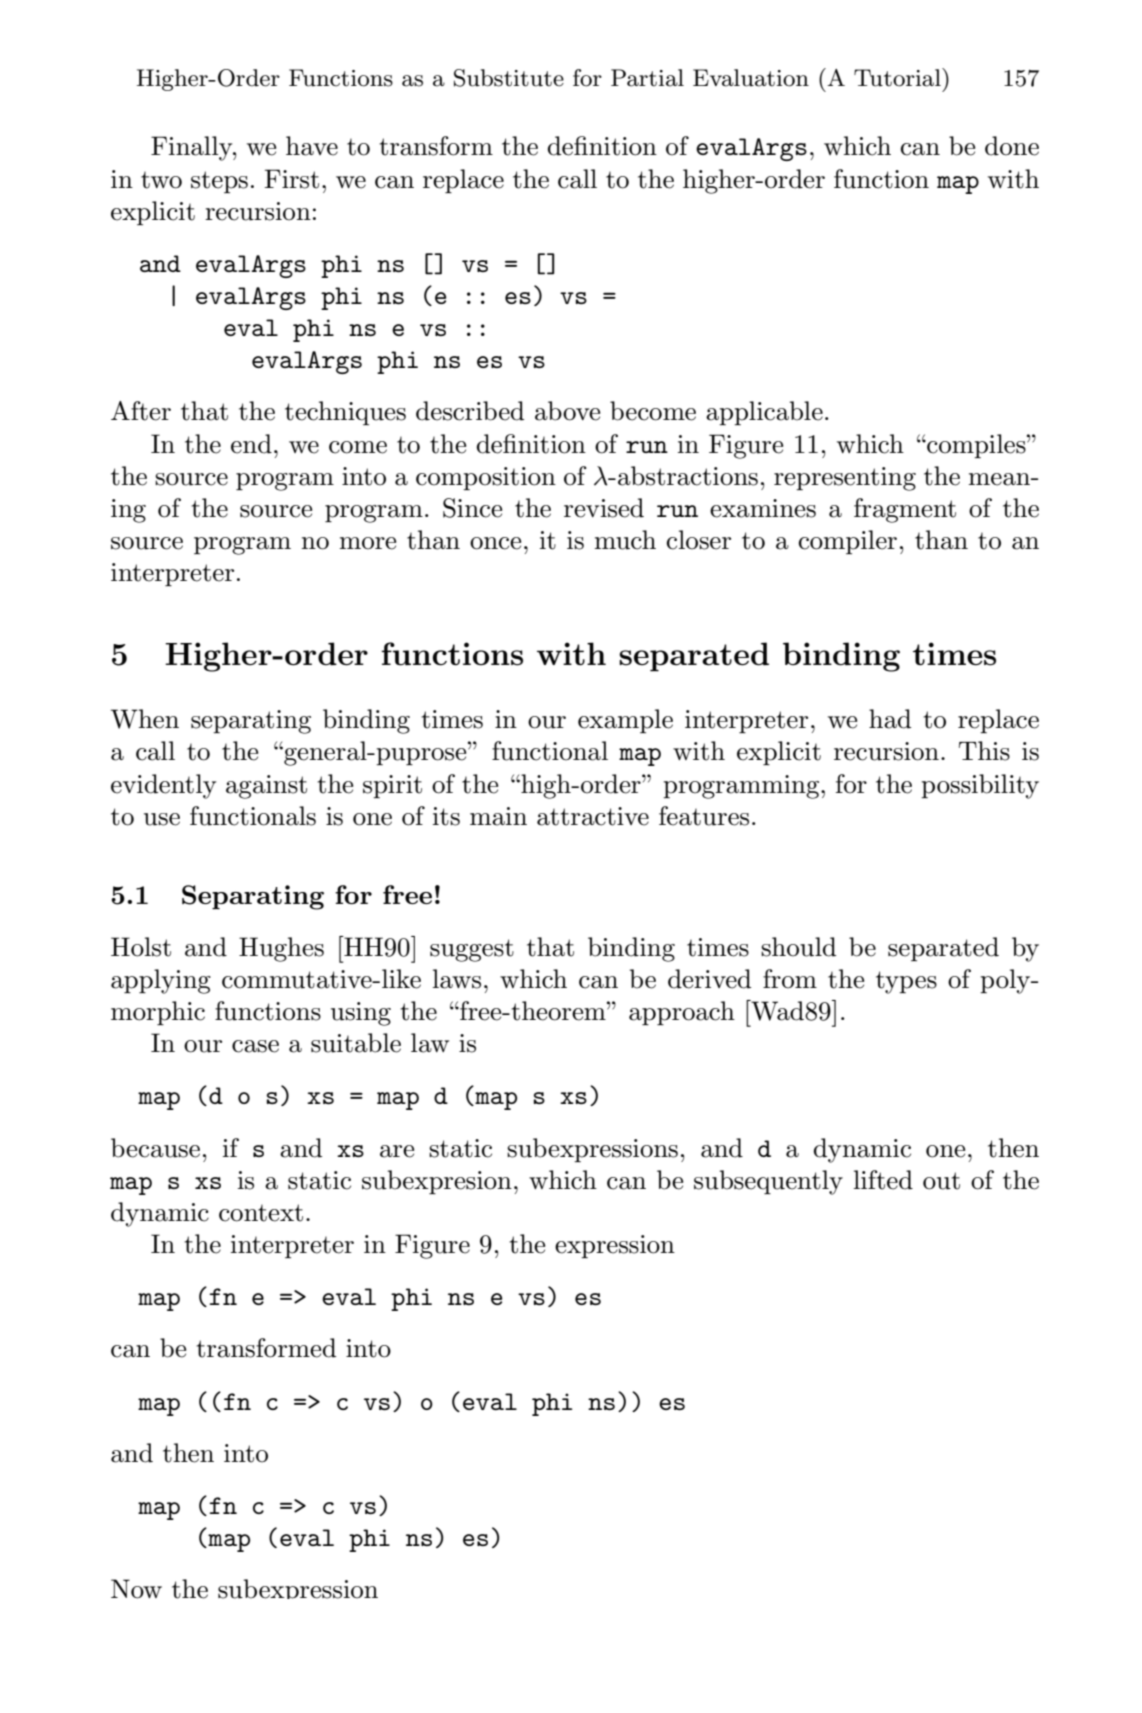  Describe the element at coordinates (906, 982) in the screenshot. I see `types` at that location.
